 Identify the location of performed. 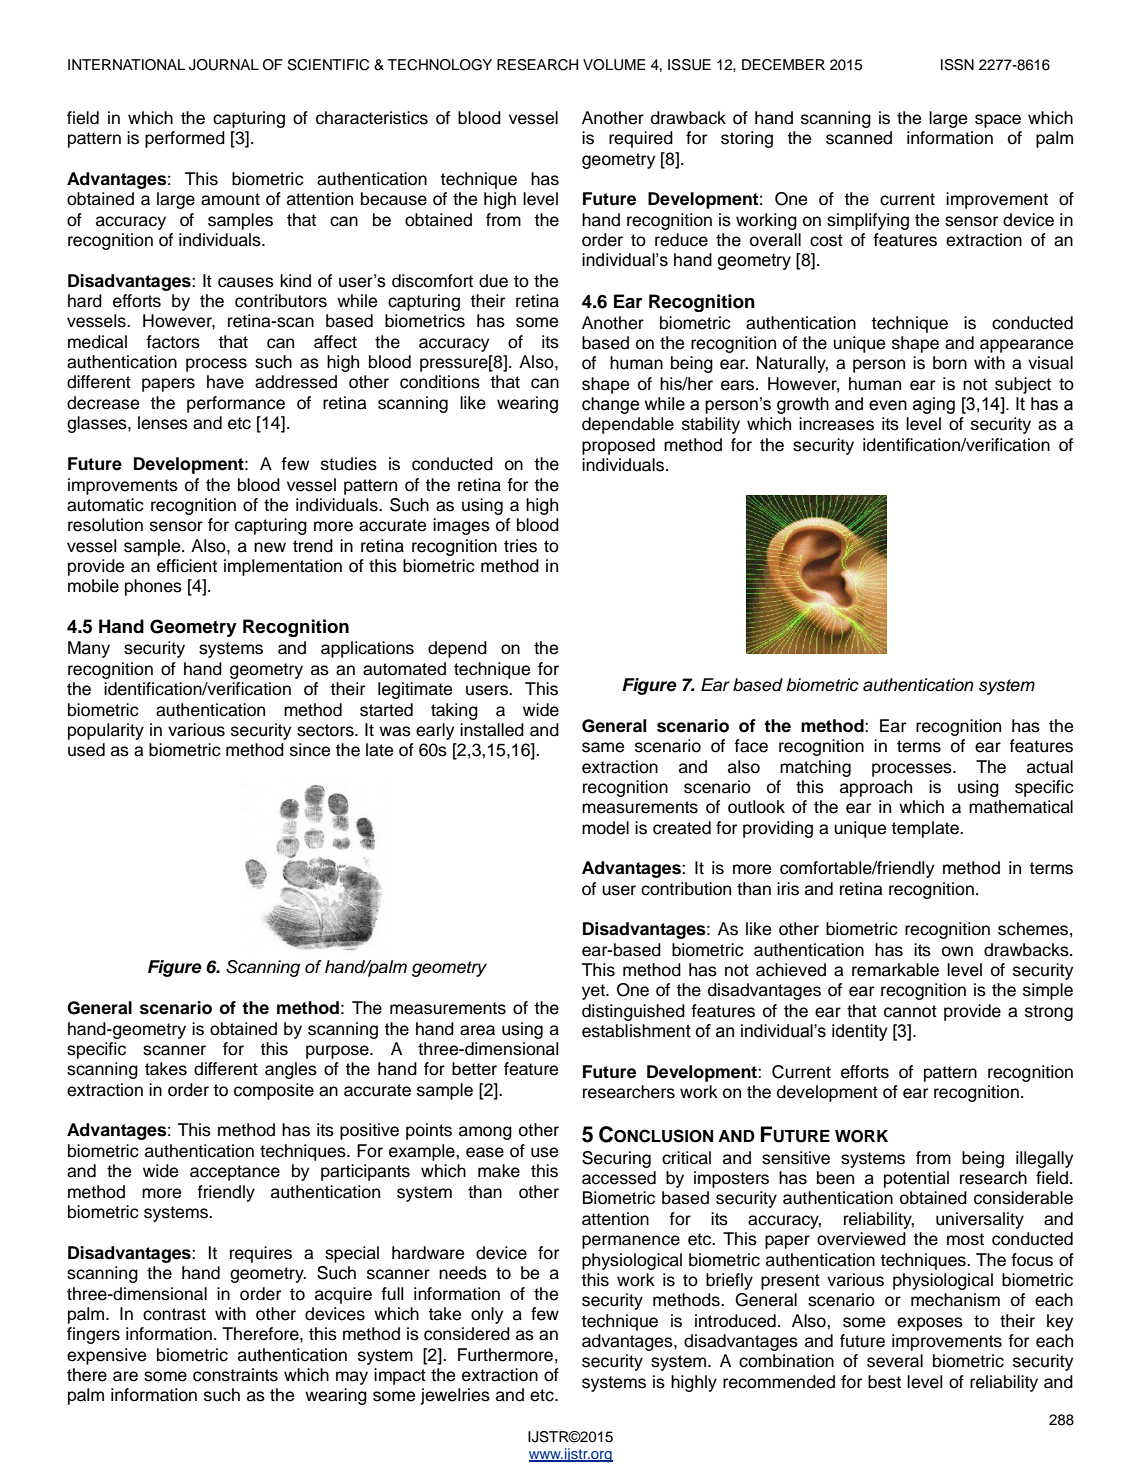
(185, 139).
